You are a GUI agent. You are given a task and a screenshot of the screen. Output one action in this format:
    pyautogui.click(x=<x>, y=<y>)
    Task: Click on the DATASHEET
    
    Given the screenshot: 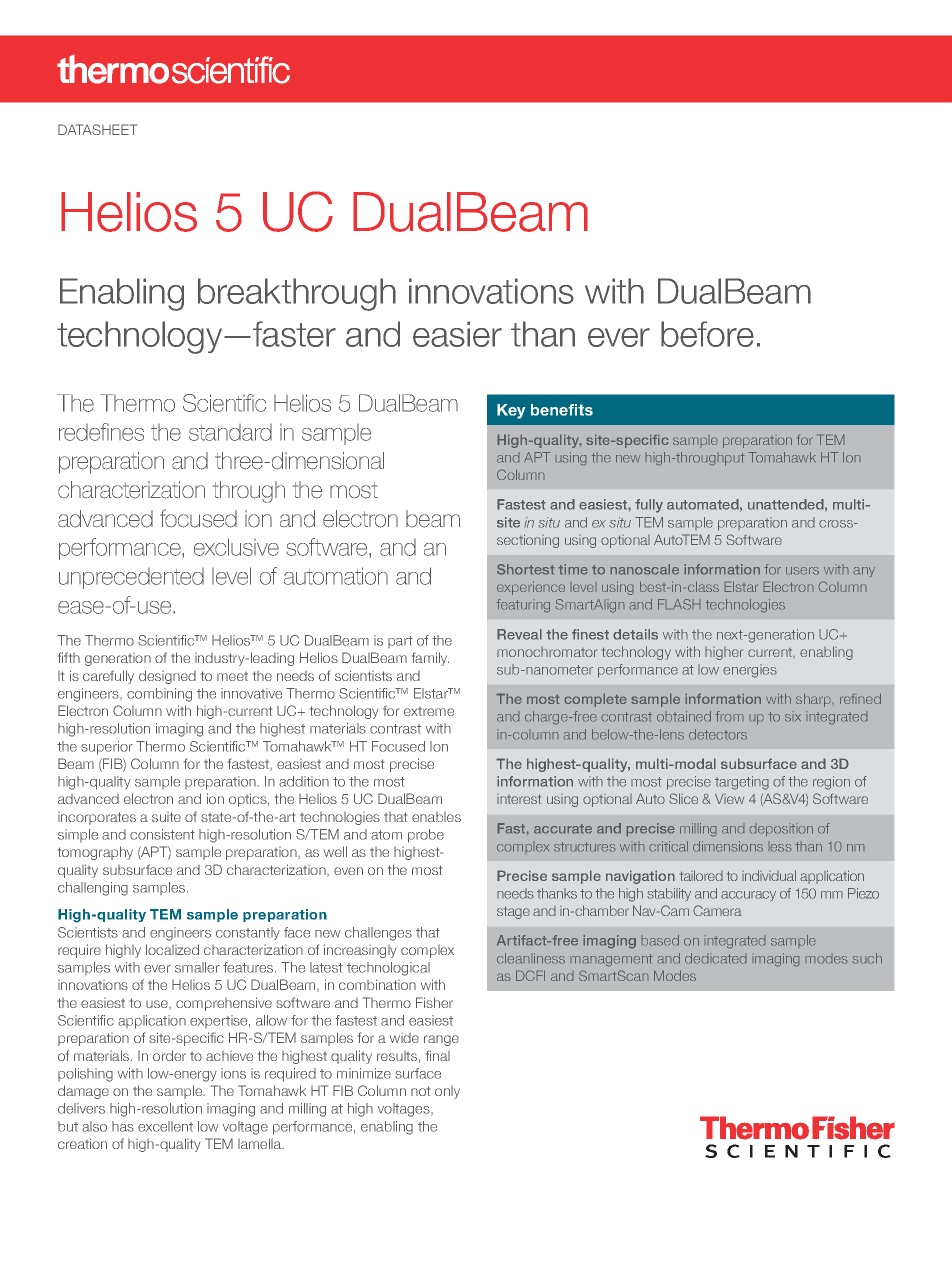 What is the action you would take?
    pyautogui.click(x=97, y=129)
